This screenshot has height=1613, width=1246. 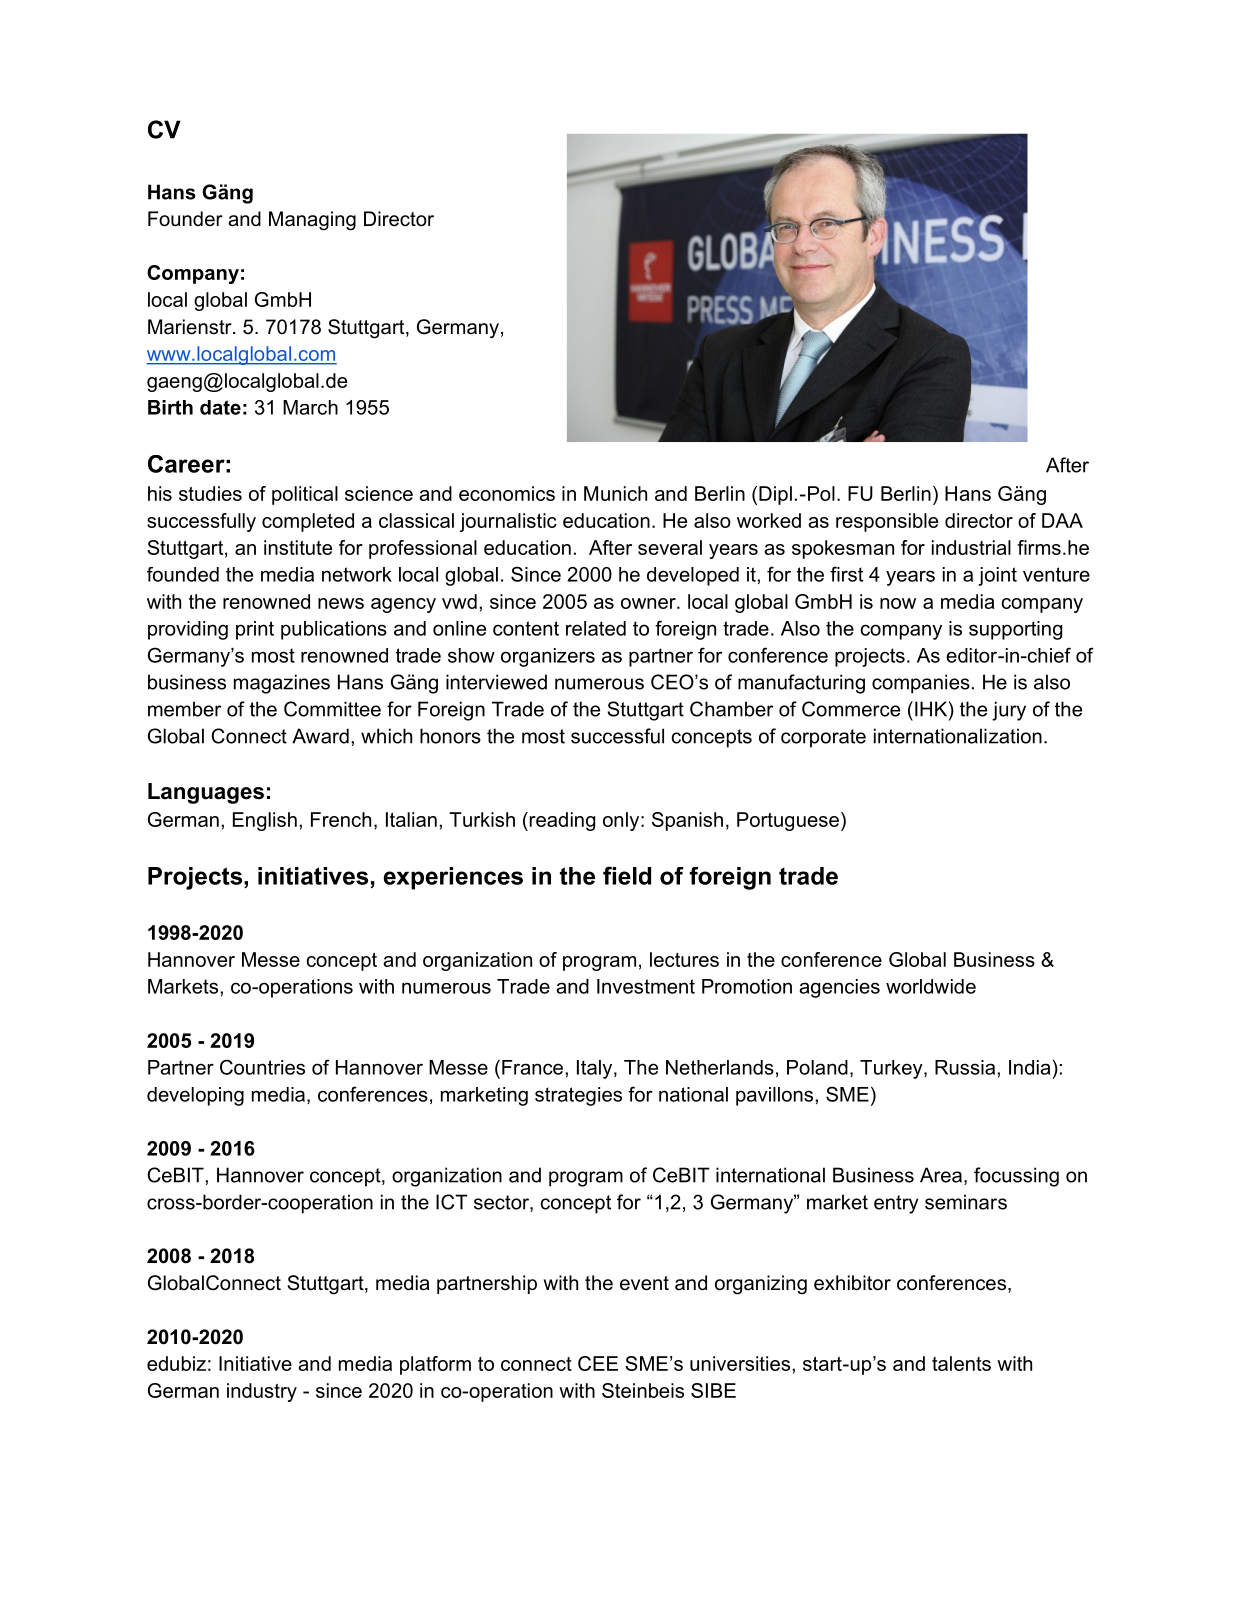 I want to click on SIBE, so click(x=713, y=1390).
